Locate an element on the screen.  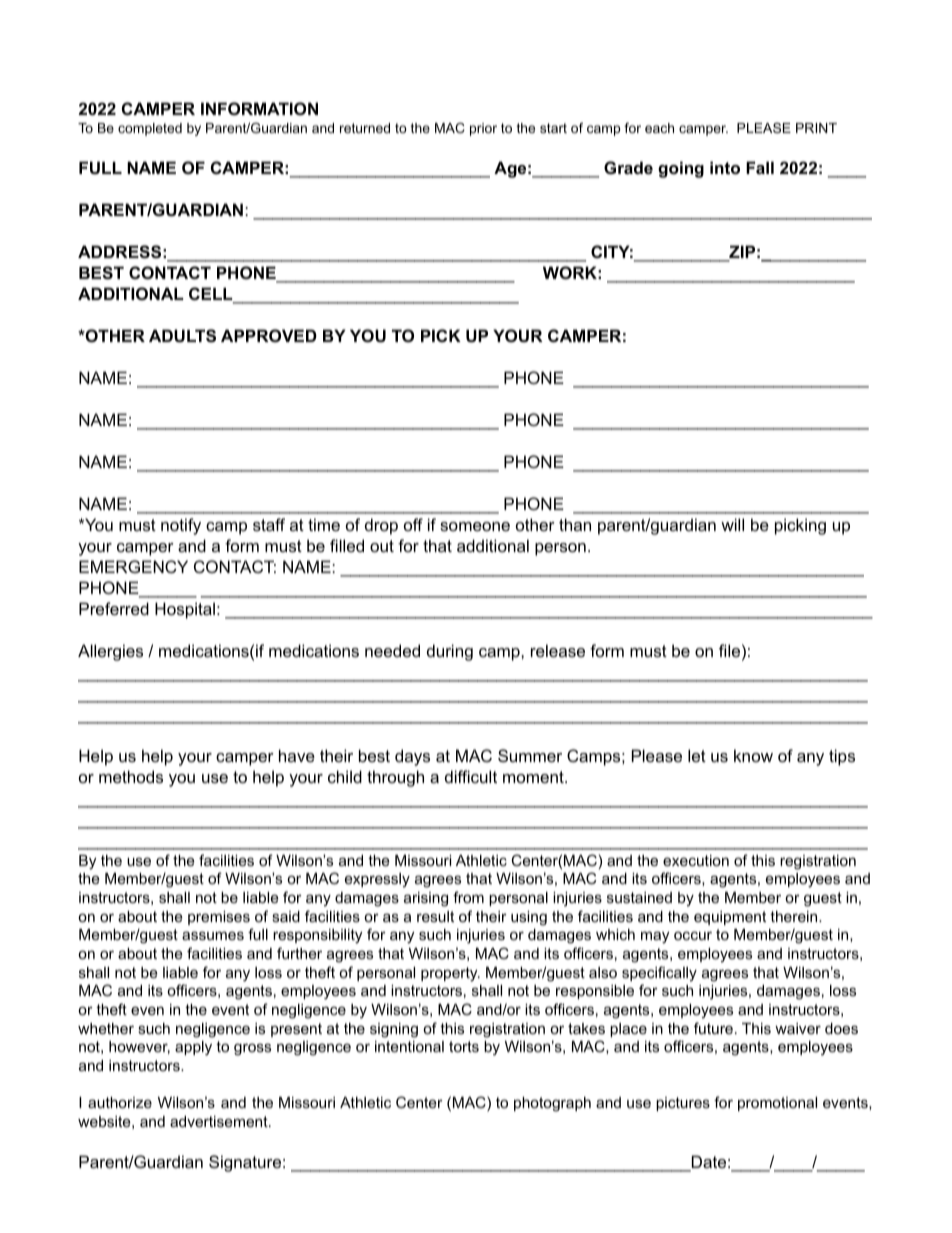
prior is located at coordinates (483, 129).
